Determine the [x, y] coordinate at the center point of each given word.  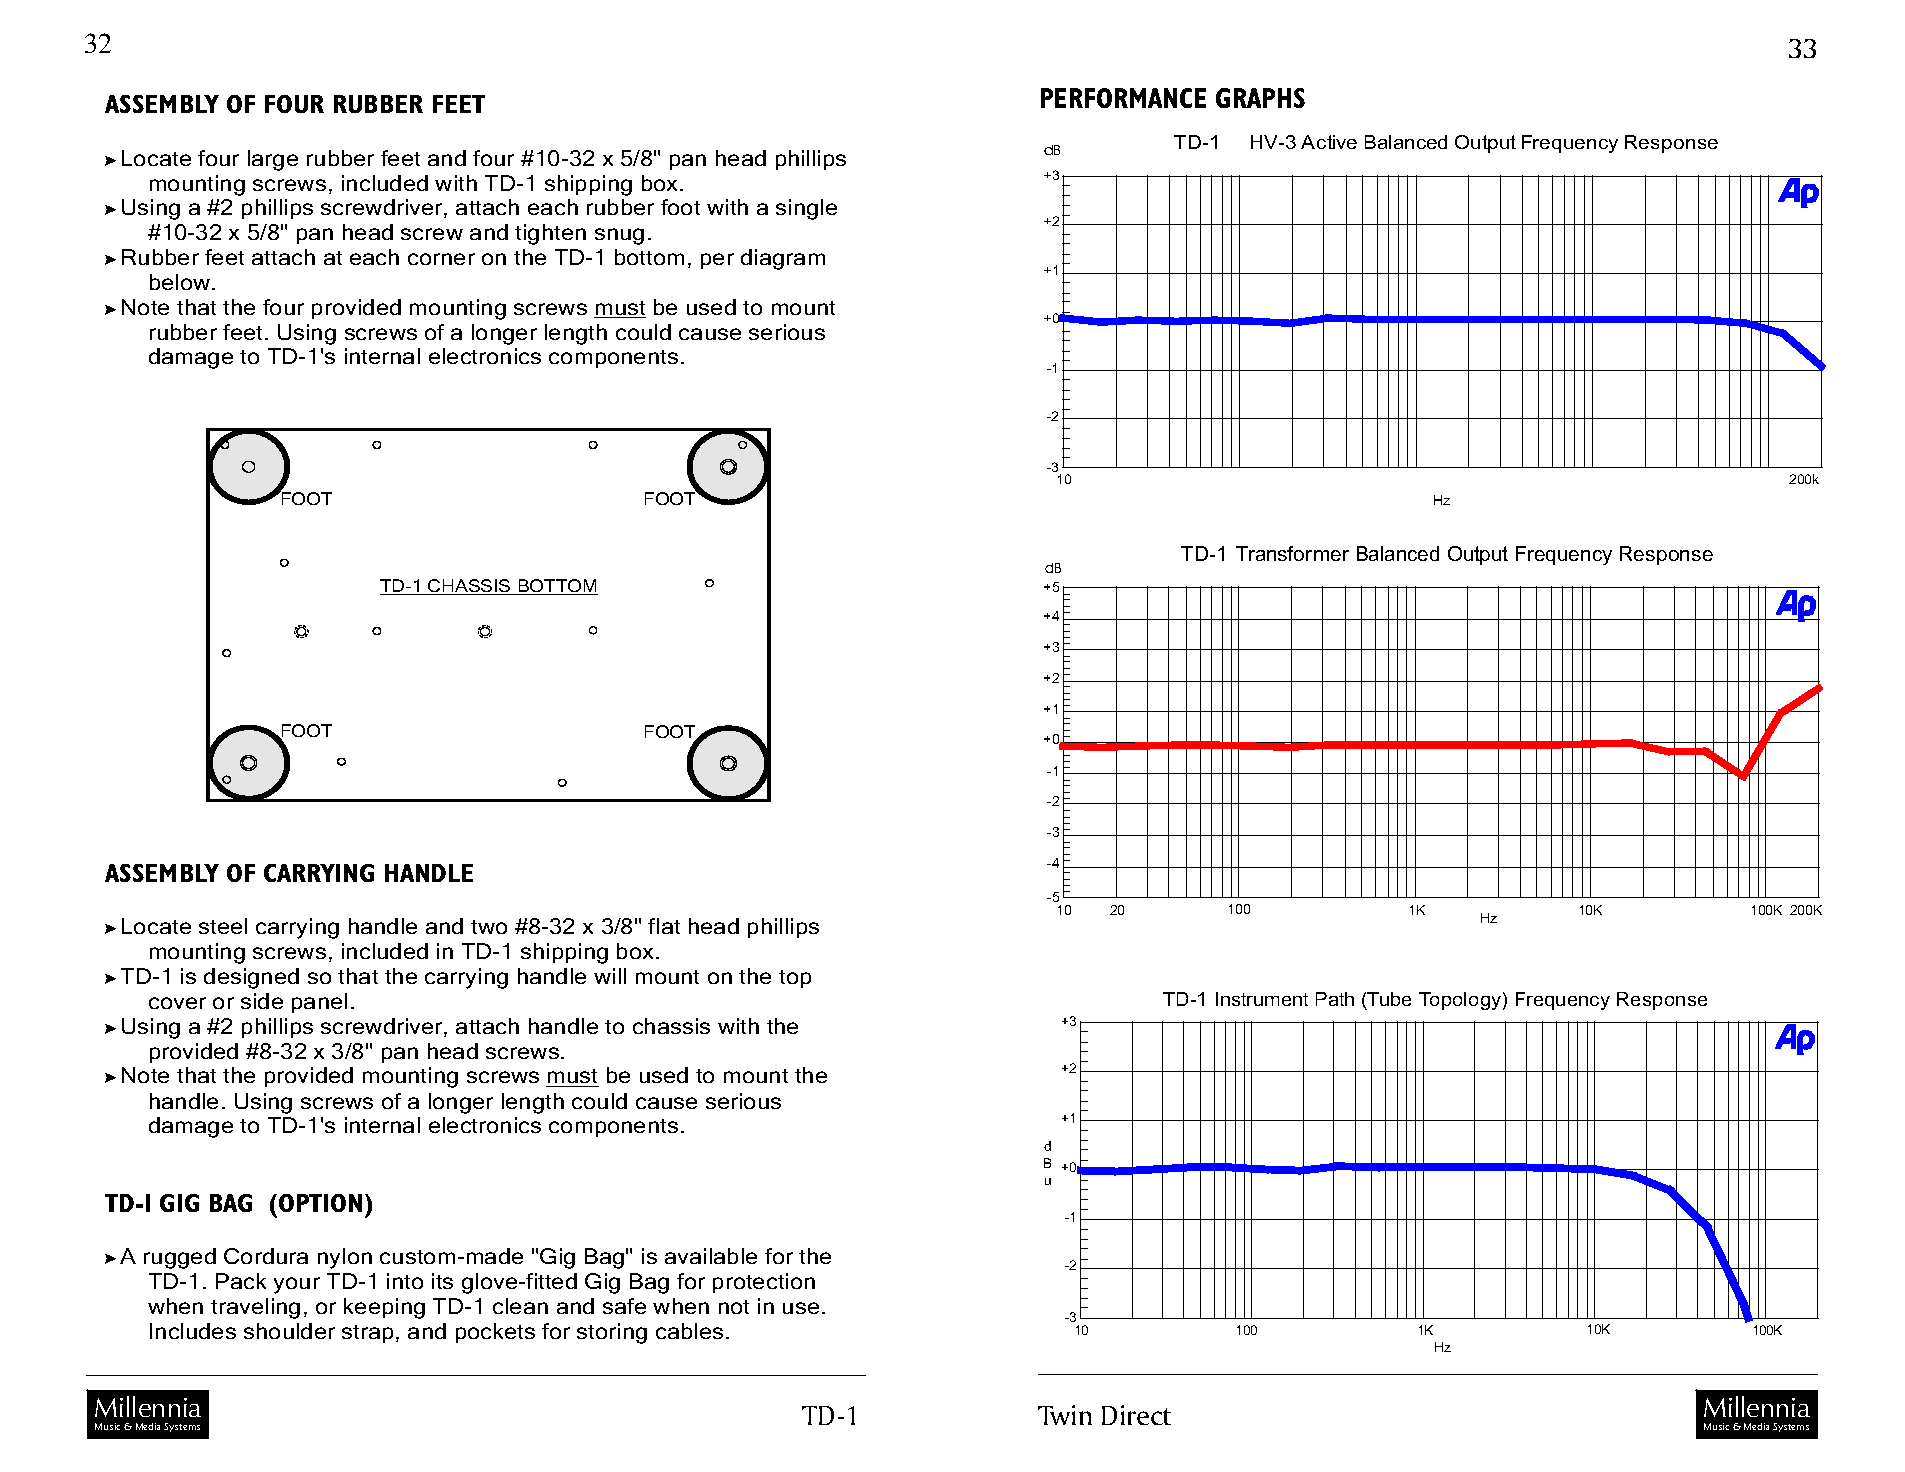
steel [223, 926]
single [806, 209]
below [181, 282]
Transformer [1292, 553]
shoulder [289, 1331]
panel [319, 1003]
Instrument [1262, 999]
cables [689, 1331]
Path [1335, 999]
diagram [783, 259]
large [273, 160]
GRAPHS [1260, 98]
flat [664, 926]
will [610, 976]
